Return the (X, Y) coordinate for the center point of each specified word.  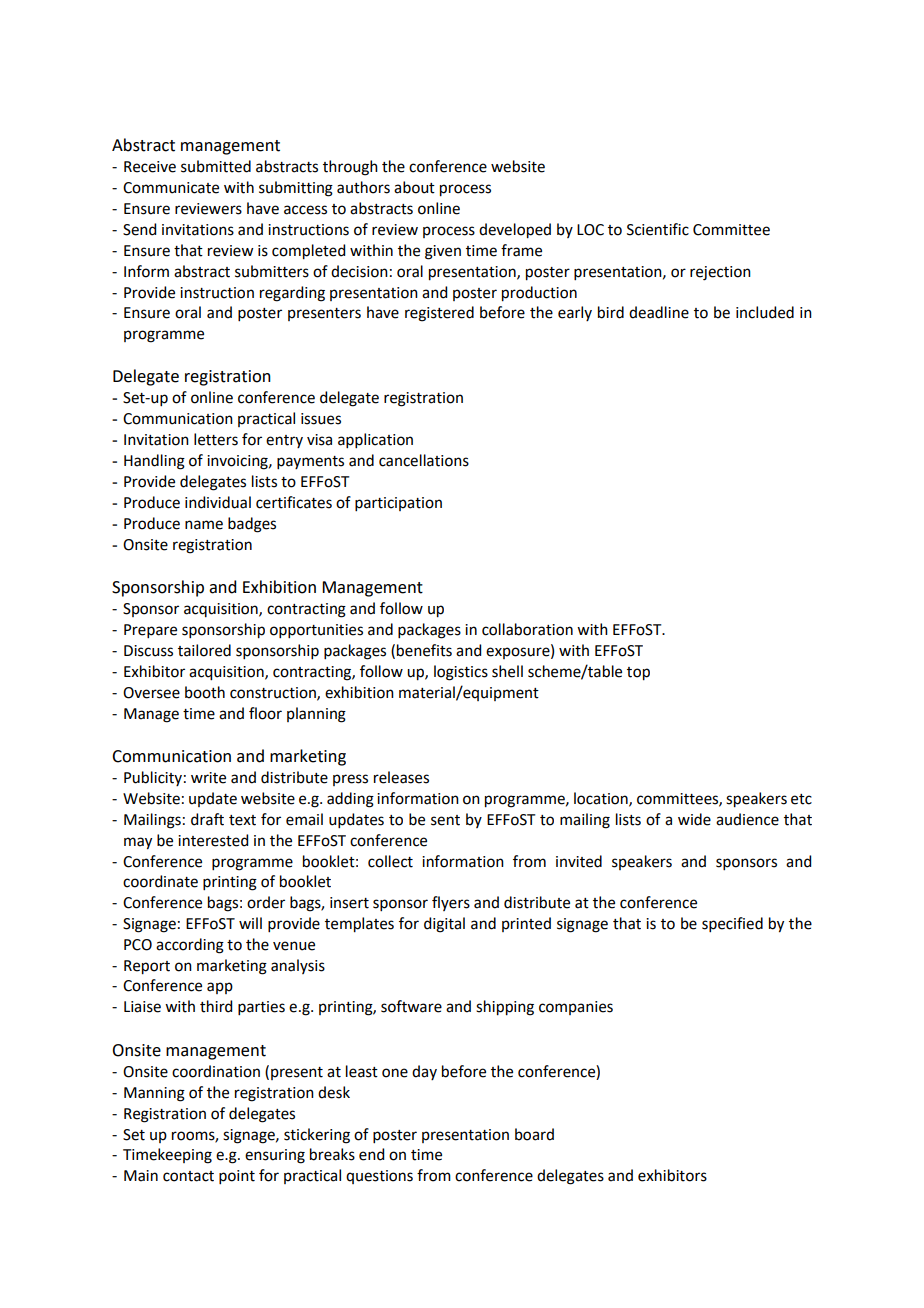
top (638, 674)
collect (390, 861)
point (237, 1177)
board (534, 1134)
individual (218, 502)
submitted (216, 166)
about (414, 187)
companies (576, 1008)
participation (398, 504)
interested (213, 840)
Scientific (658, 229)
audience (747, 819)
